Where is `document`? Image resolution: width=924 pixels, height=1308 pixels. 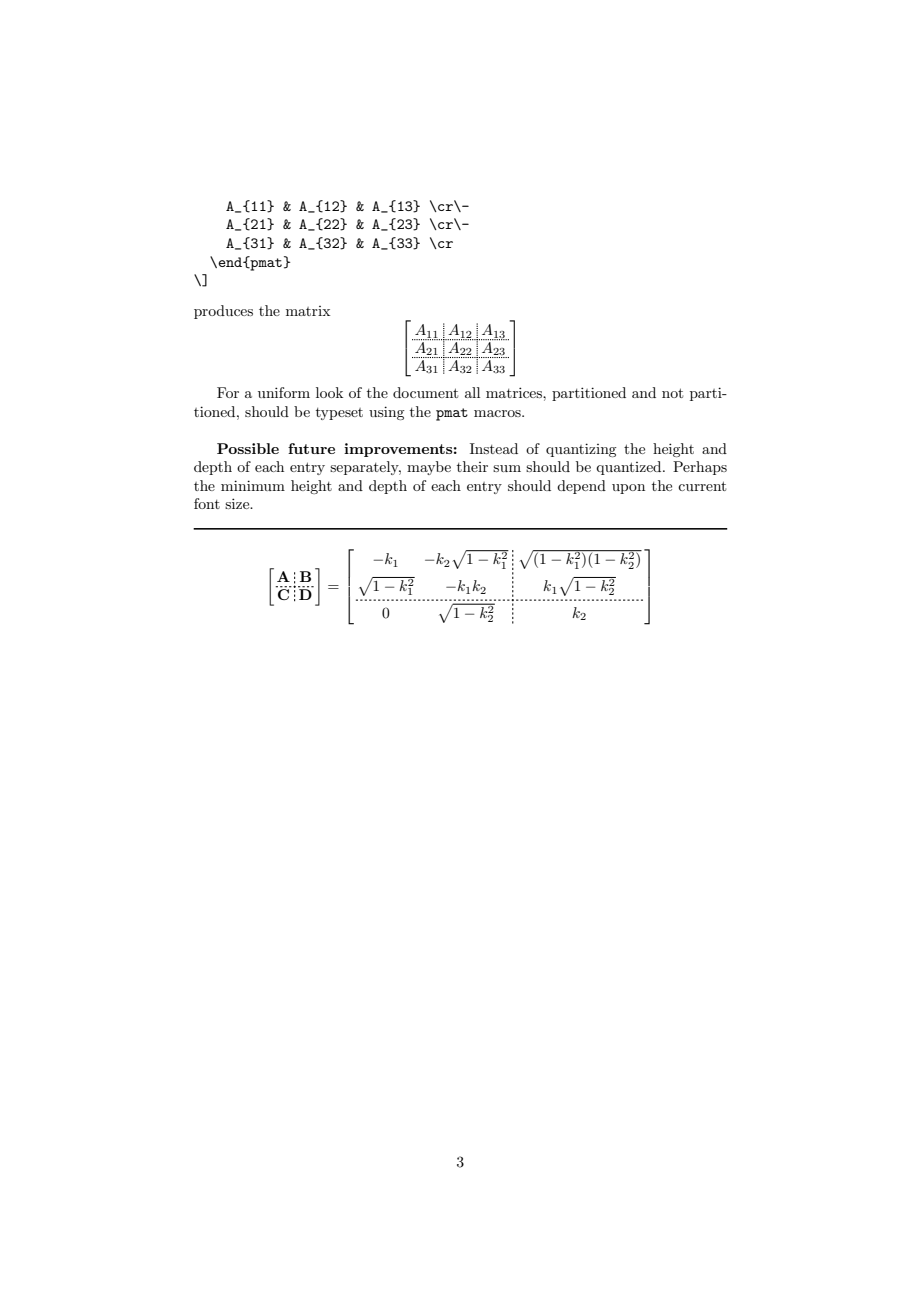 document is located at coordinates (425, 392).
